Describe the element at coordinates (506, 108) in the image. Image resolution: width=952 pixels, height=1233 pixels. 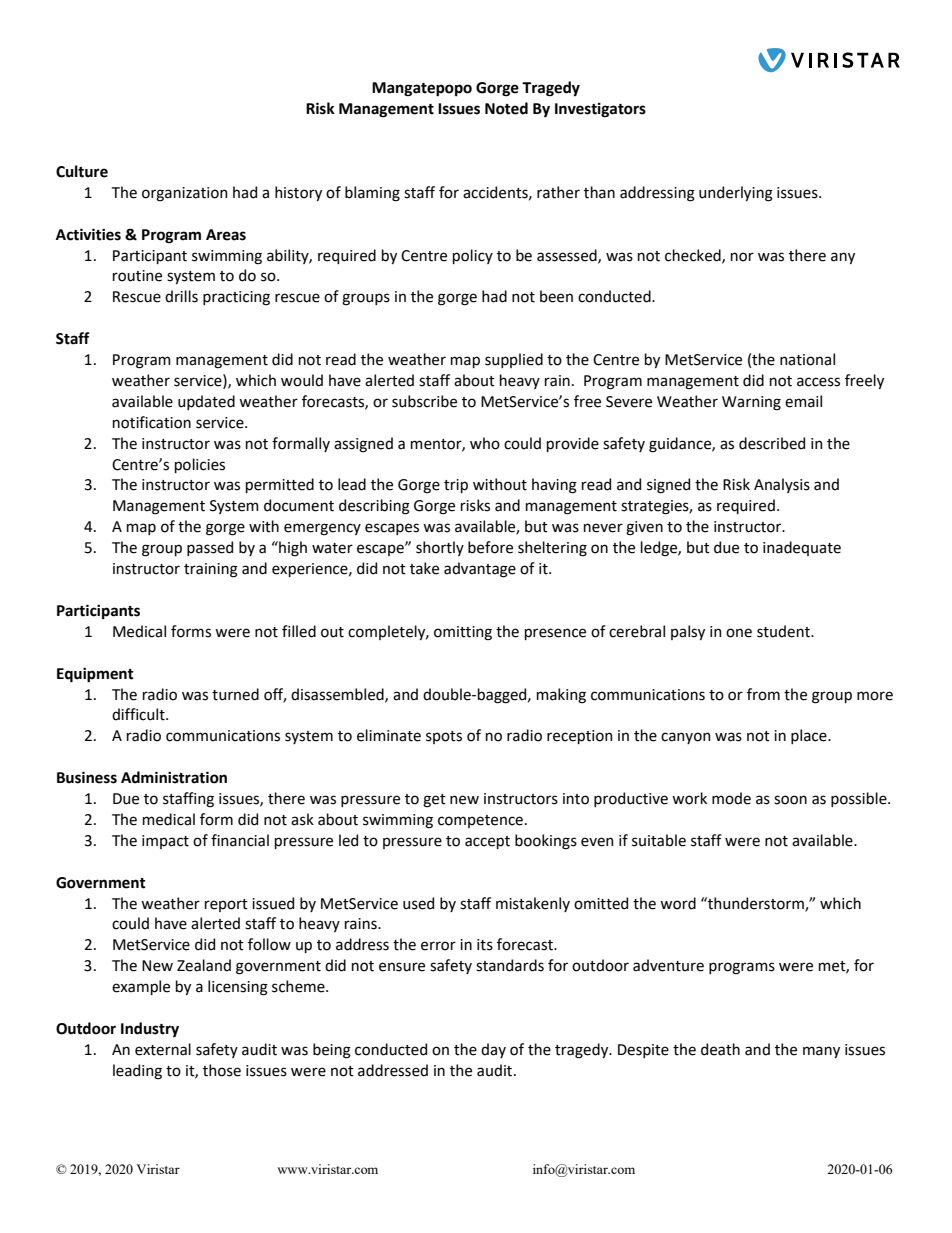
I see `Noted` at that location.
